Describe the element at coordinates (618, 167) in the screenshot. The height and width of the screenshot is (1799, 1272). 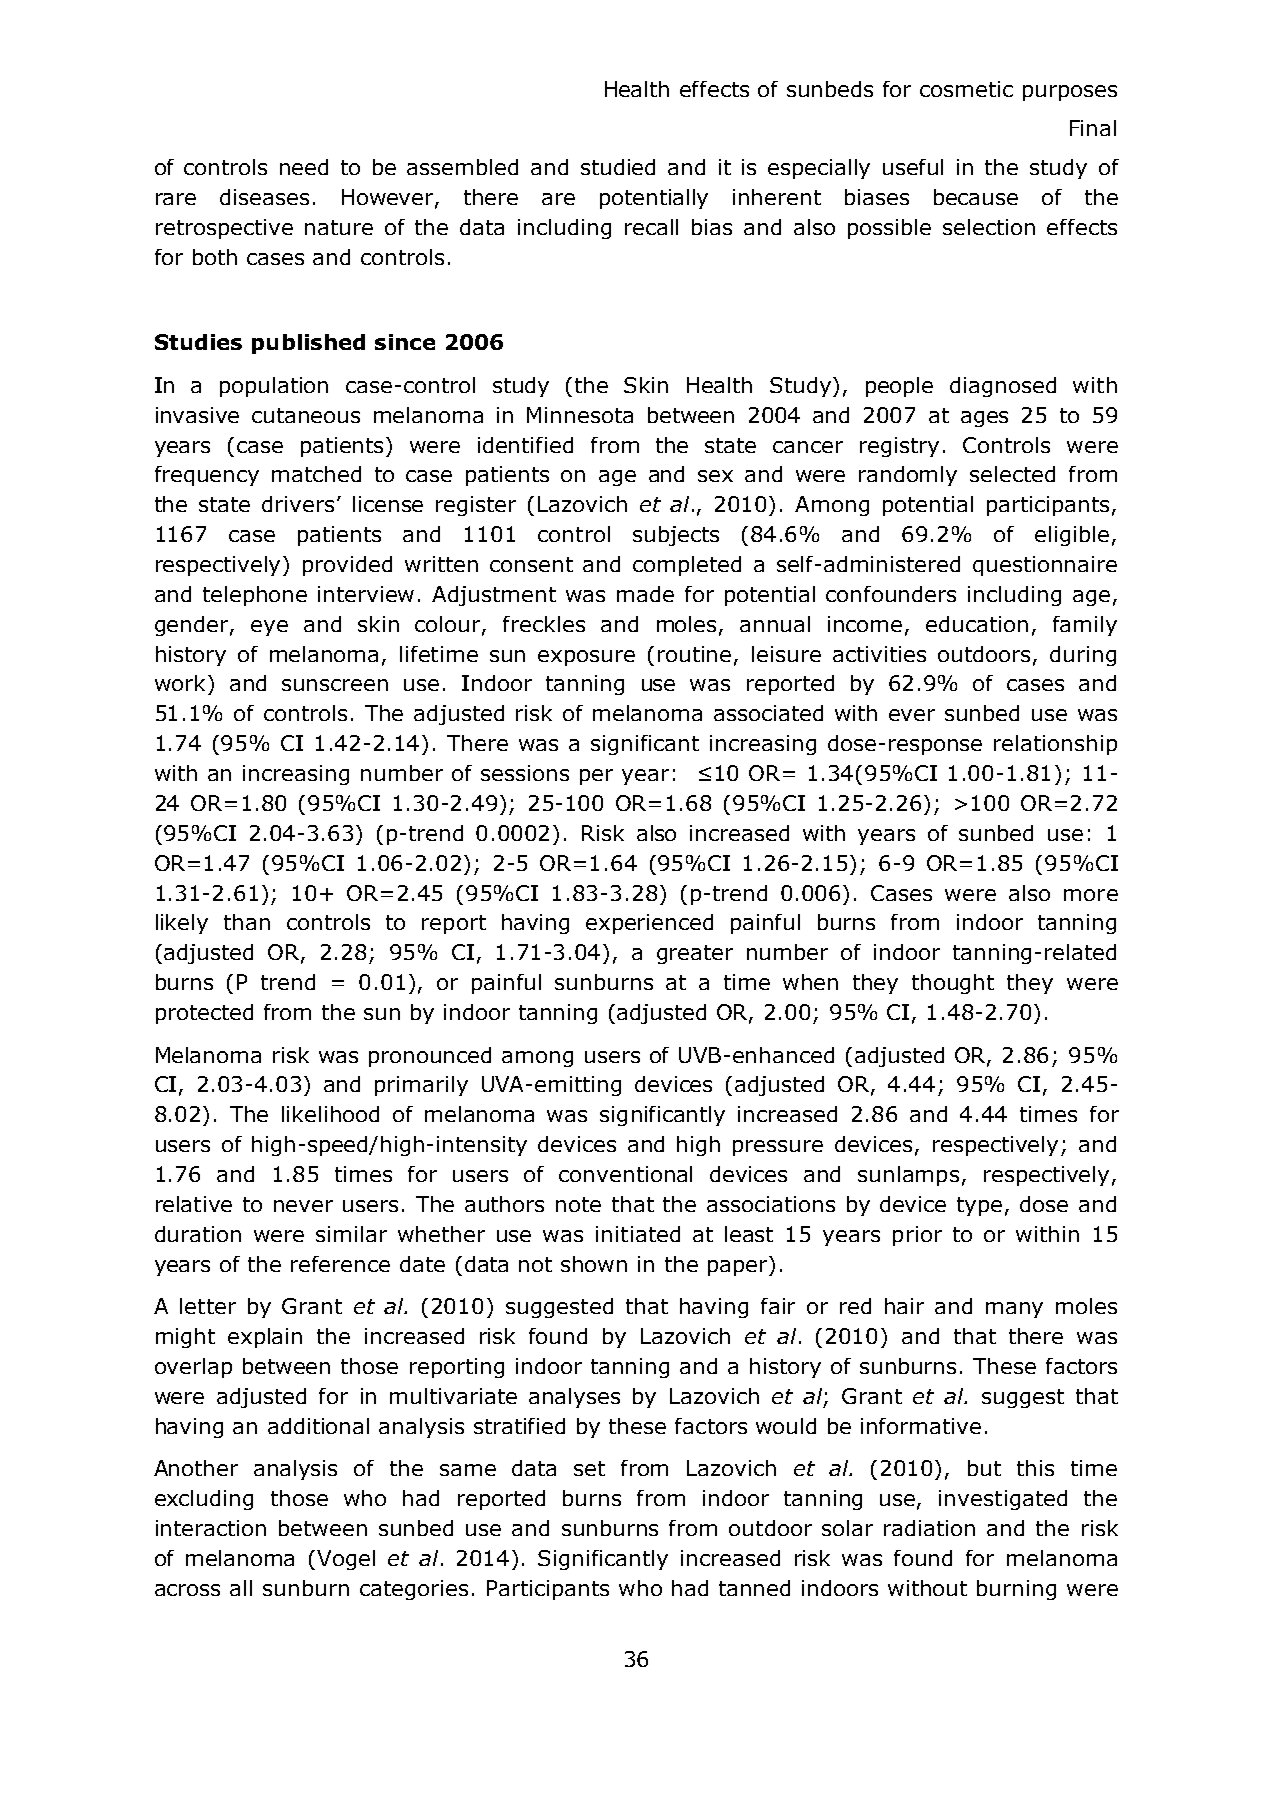
I see `studied` at that location.
